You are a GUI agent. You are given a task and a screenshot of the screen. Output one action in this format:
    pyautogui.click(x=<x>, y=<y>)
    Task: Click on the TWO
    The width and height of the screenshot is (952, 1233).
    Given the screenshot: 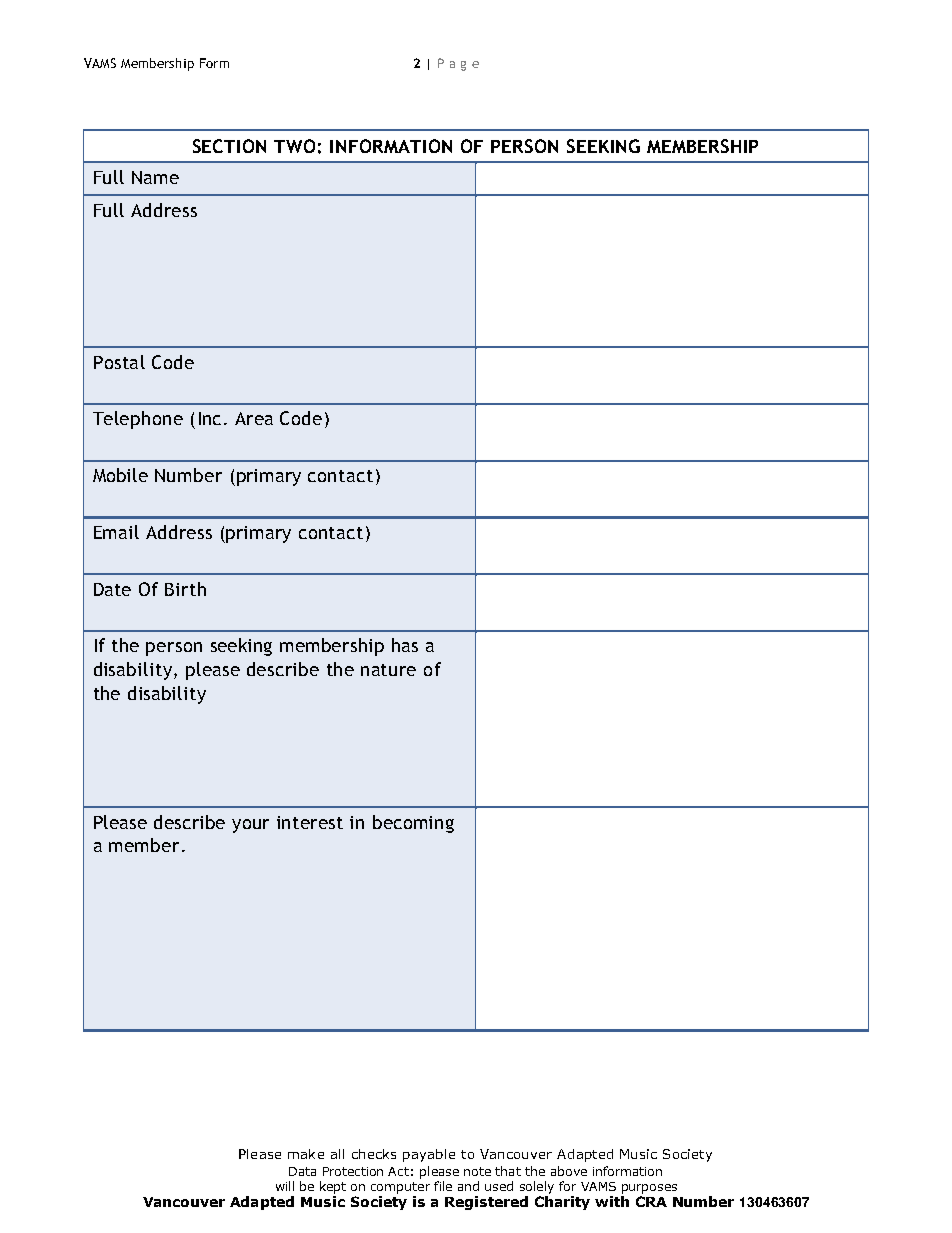 What is the action you would take?
    pyautogui.click(x=294, y=146)
